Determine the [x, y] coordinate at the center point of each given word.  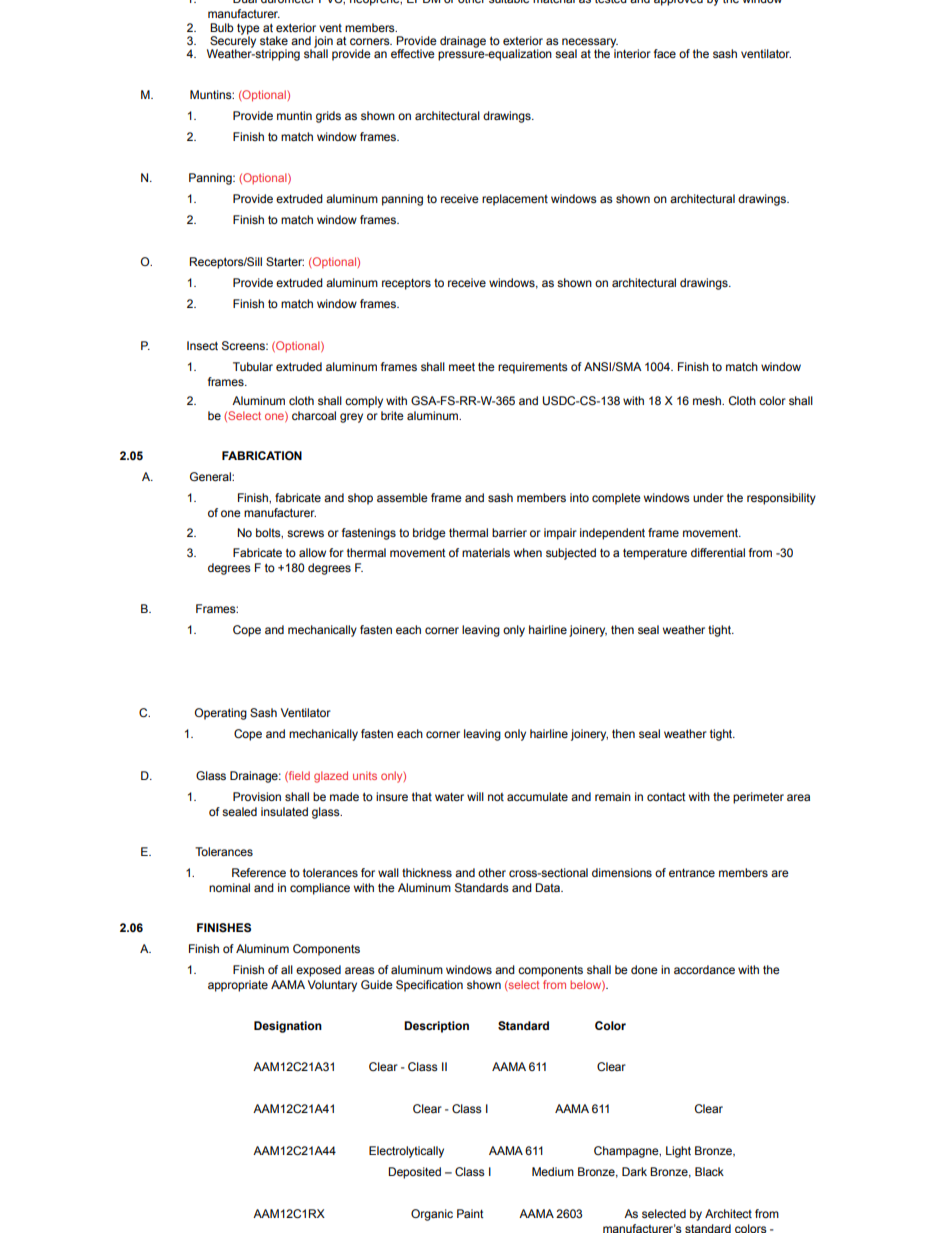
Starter [285, 261]
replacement [515, 200]
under [708, 497]
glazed [331, 777]
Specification [429, 986]
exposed [318, 971]
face [665, 53]
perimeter [758, 798]
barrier [509, 532]
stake [274, 40]
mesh [708, 400]
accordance [704, 969]
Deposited [414, 1173]
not [496, 797]
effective [413, 53]
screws [305, 533]
